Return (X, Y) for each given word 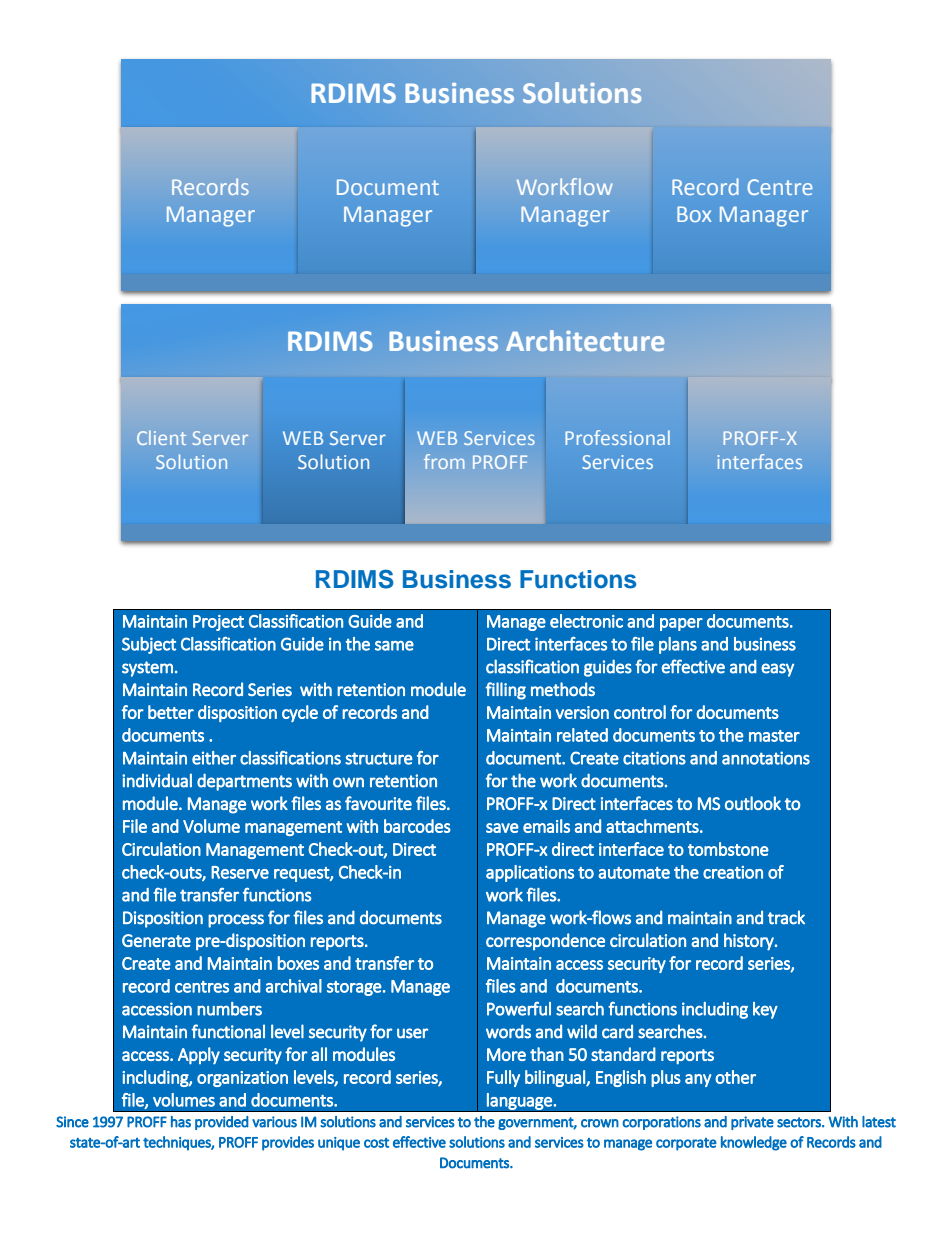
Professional (617, 437)
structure (379, 758)
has (181, 1122)
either (214, 758)
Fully (503, 1078)
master (774, 736)
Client (161, 437)
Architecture (585, 340)
